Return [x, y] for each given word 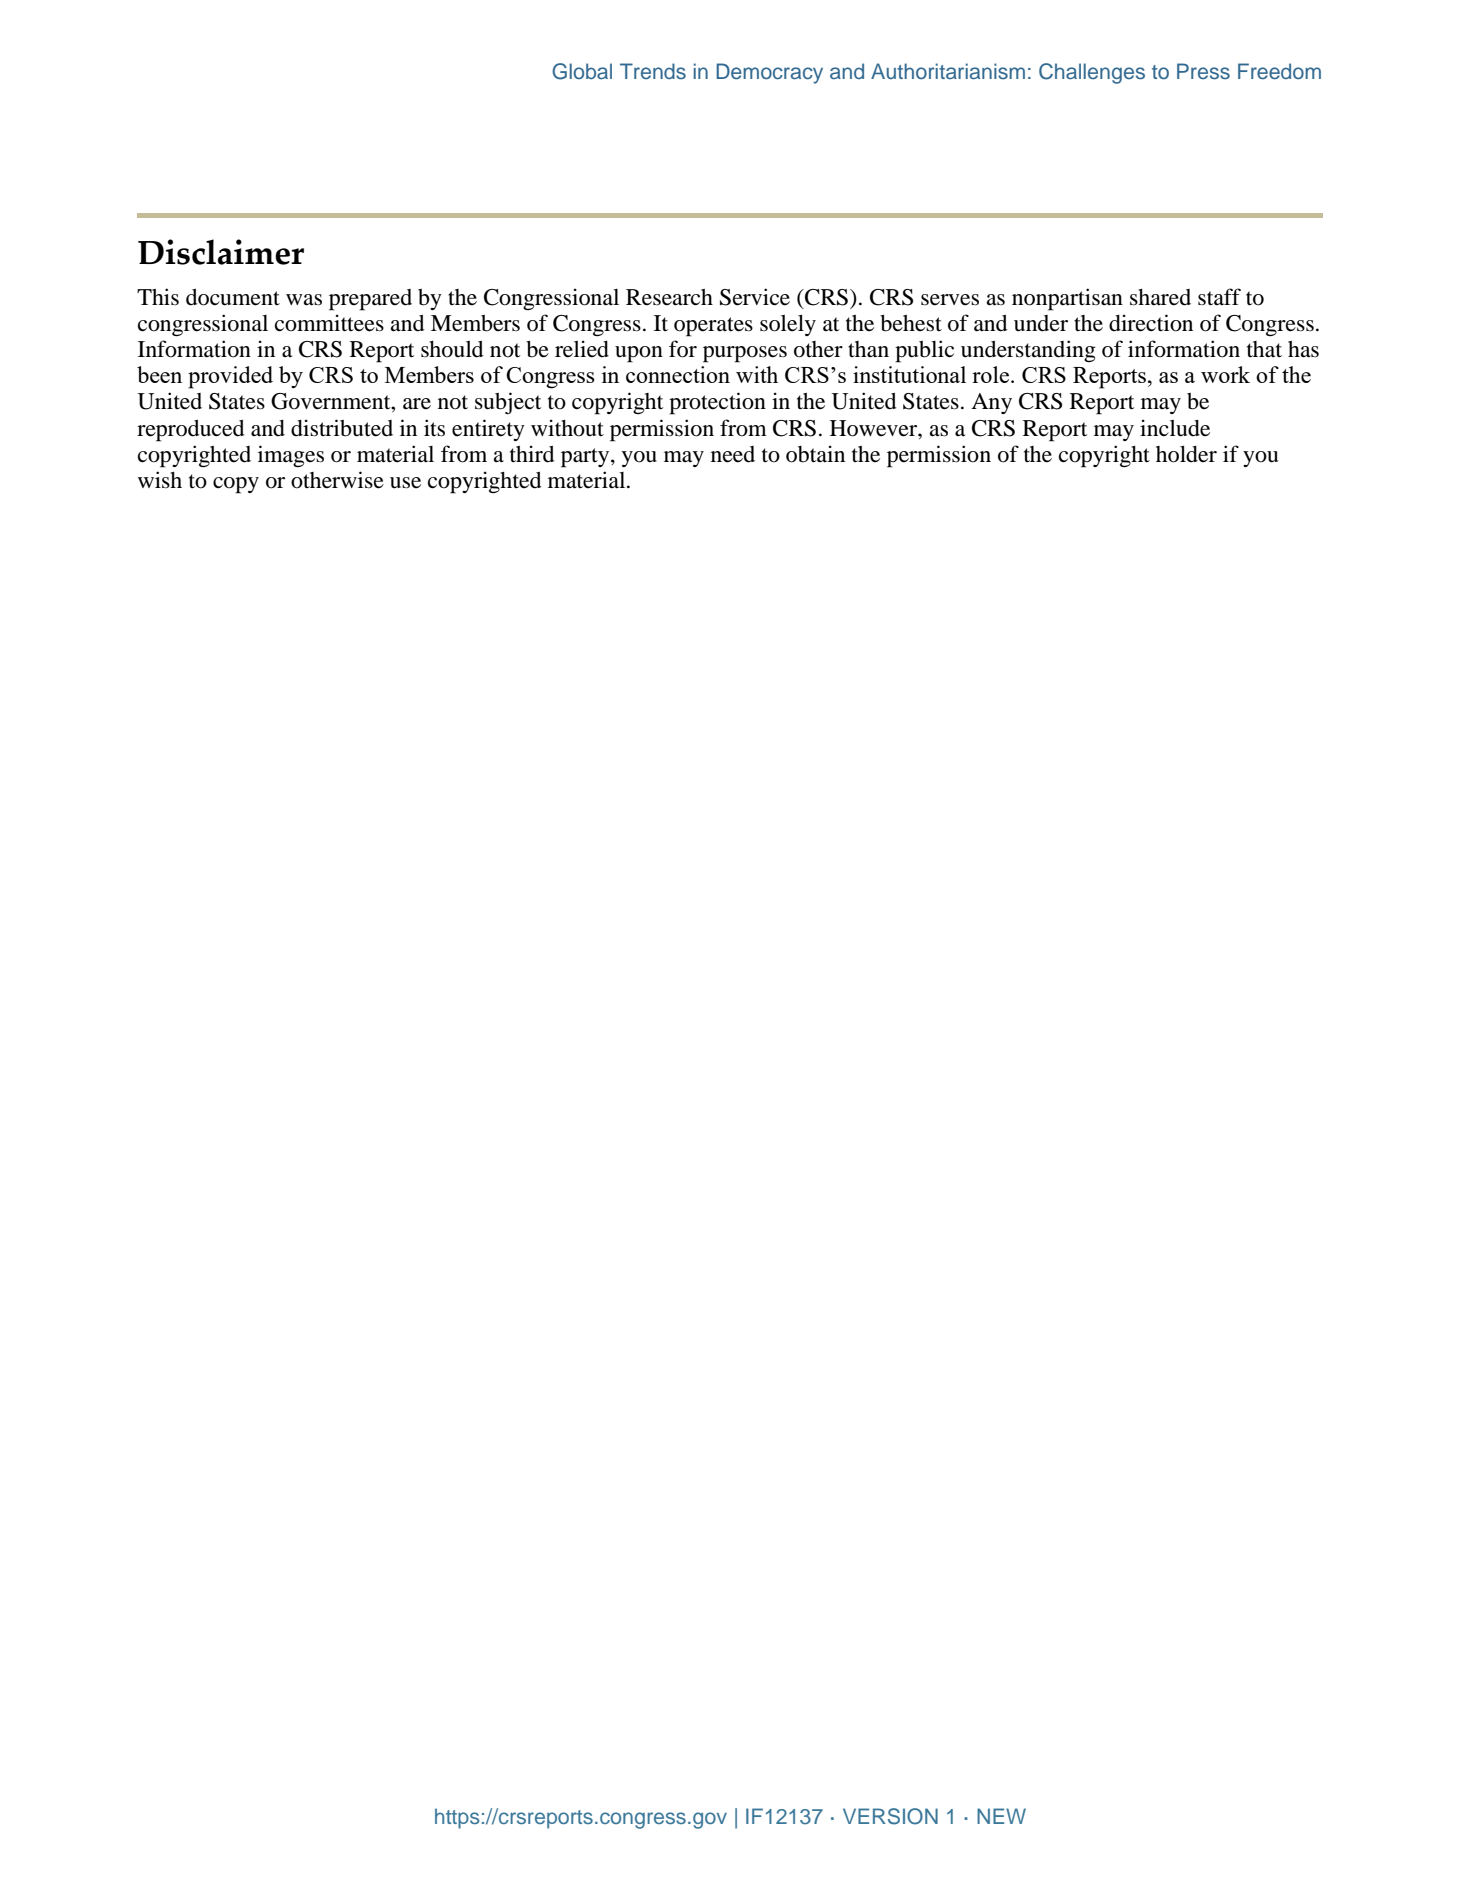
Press [1203, 71]
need [733, 454]
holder [1186, 454]
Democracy [769, 73]
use [405, 483]
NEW [1001, 1816]
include [1175, 428]
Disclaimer [221, 252]
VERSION [890, 1816]
